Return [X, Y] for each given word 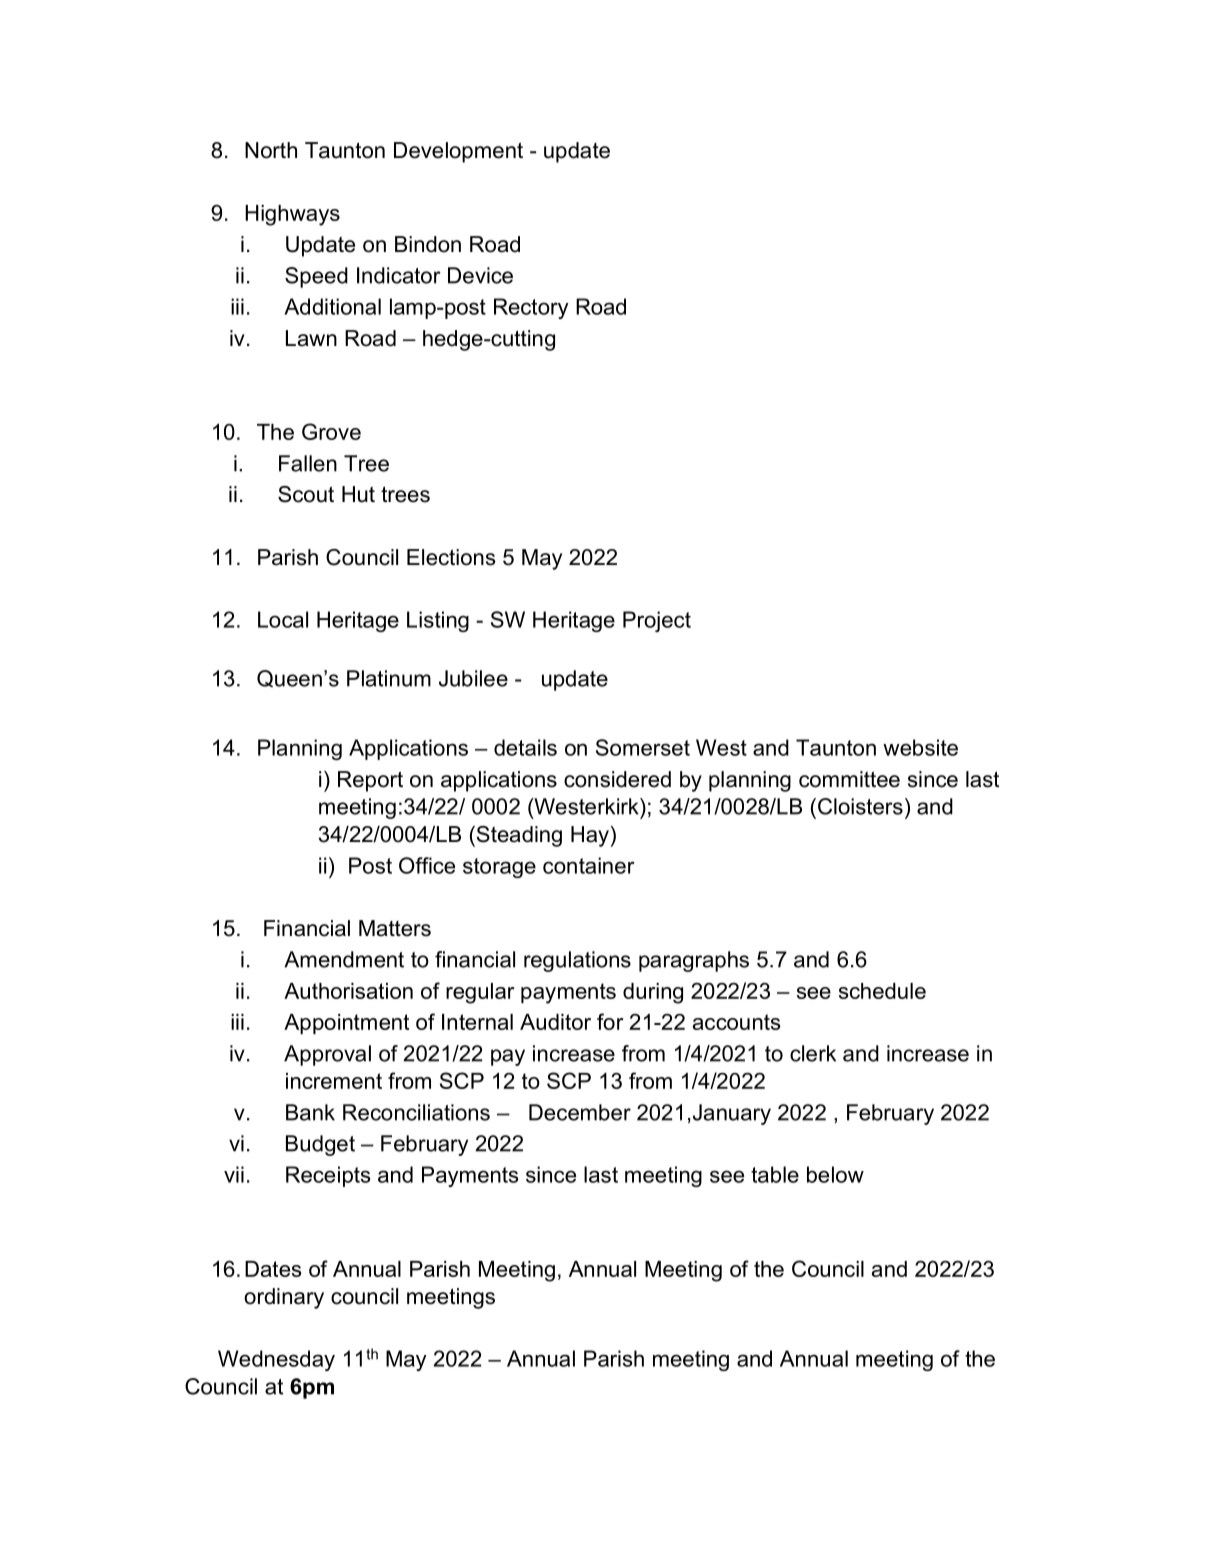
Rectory [531, 308]
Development [458, 152]
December [580, 1112]
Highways [292, 215]
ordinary [284, 1298]
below [835, 1174]
